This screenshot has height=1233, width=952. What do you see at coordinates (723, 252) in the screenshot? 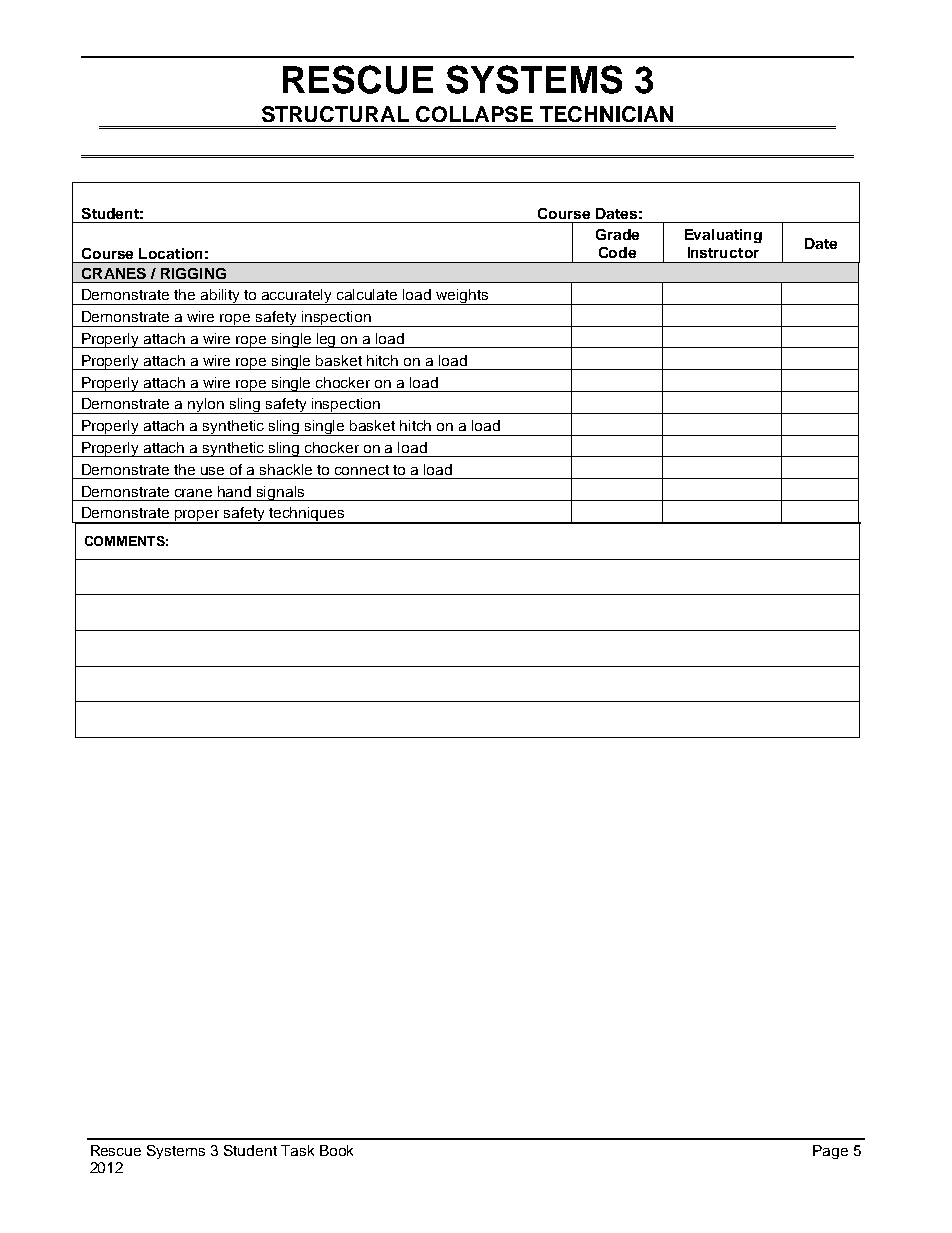
I see `Instructor` at bounding box center [723, 252].
